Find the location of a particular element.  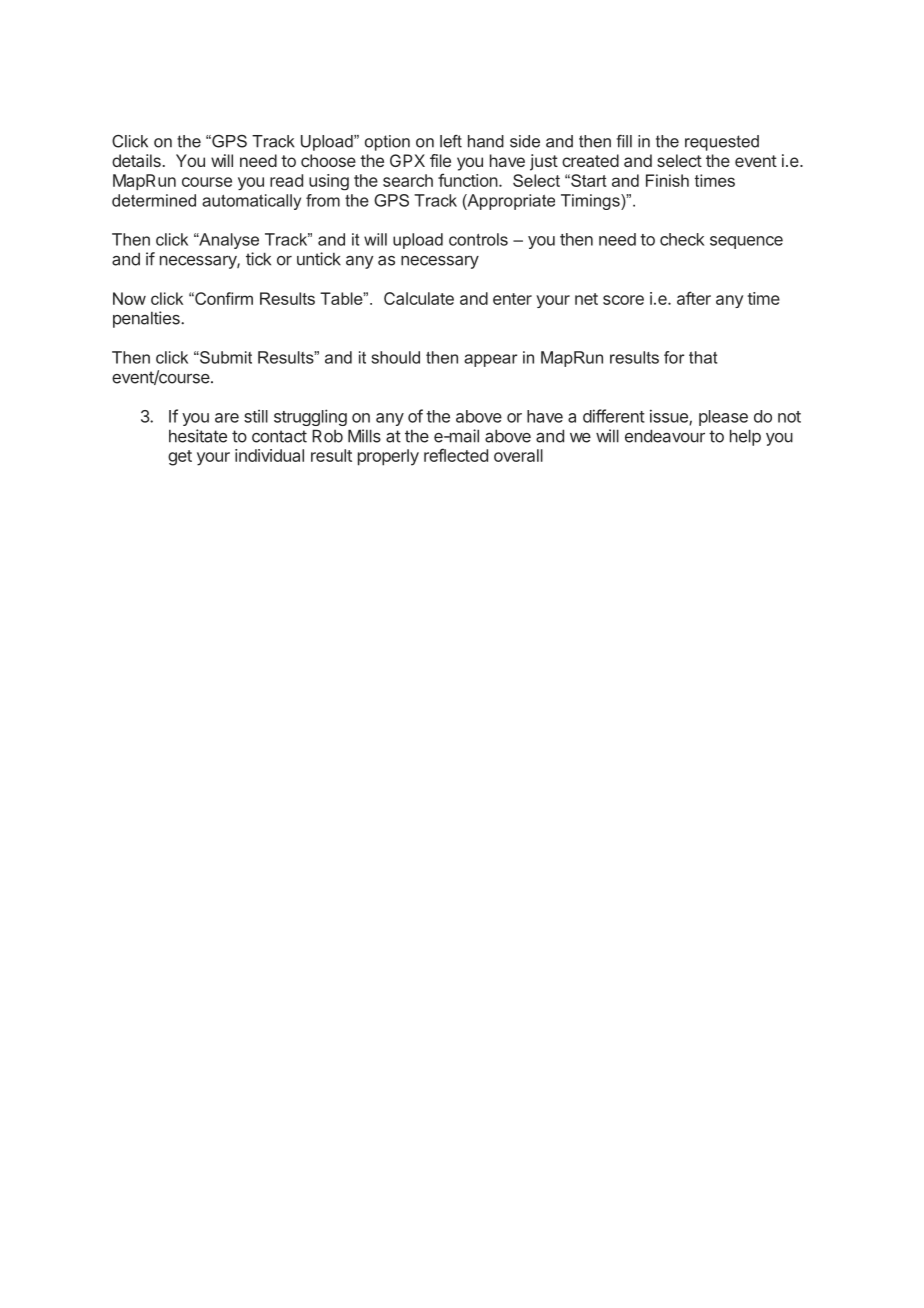

controls is located at coordinates (478, 239).
